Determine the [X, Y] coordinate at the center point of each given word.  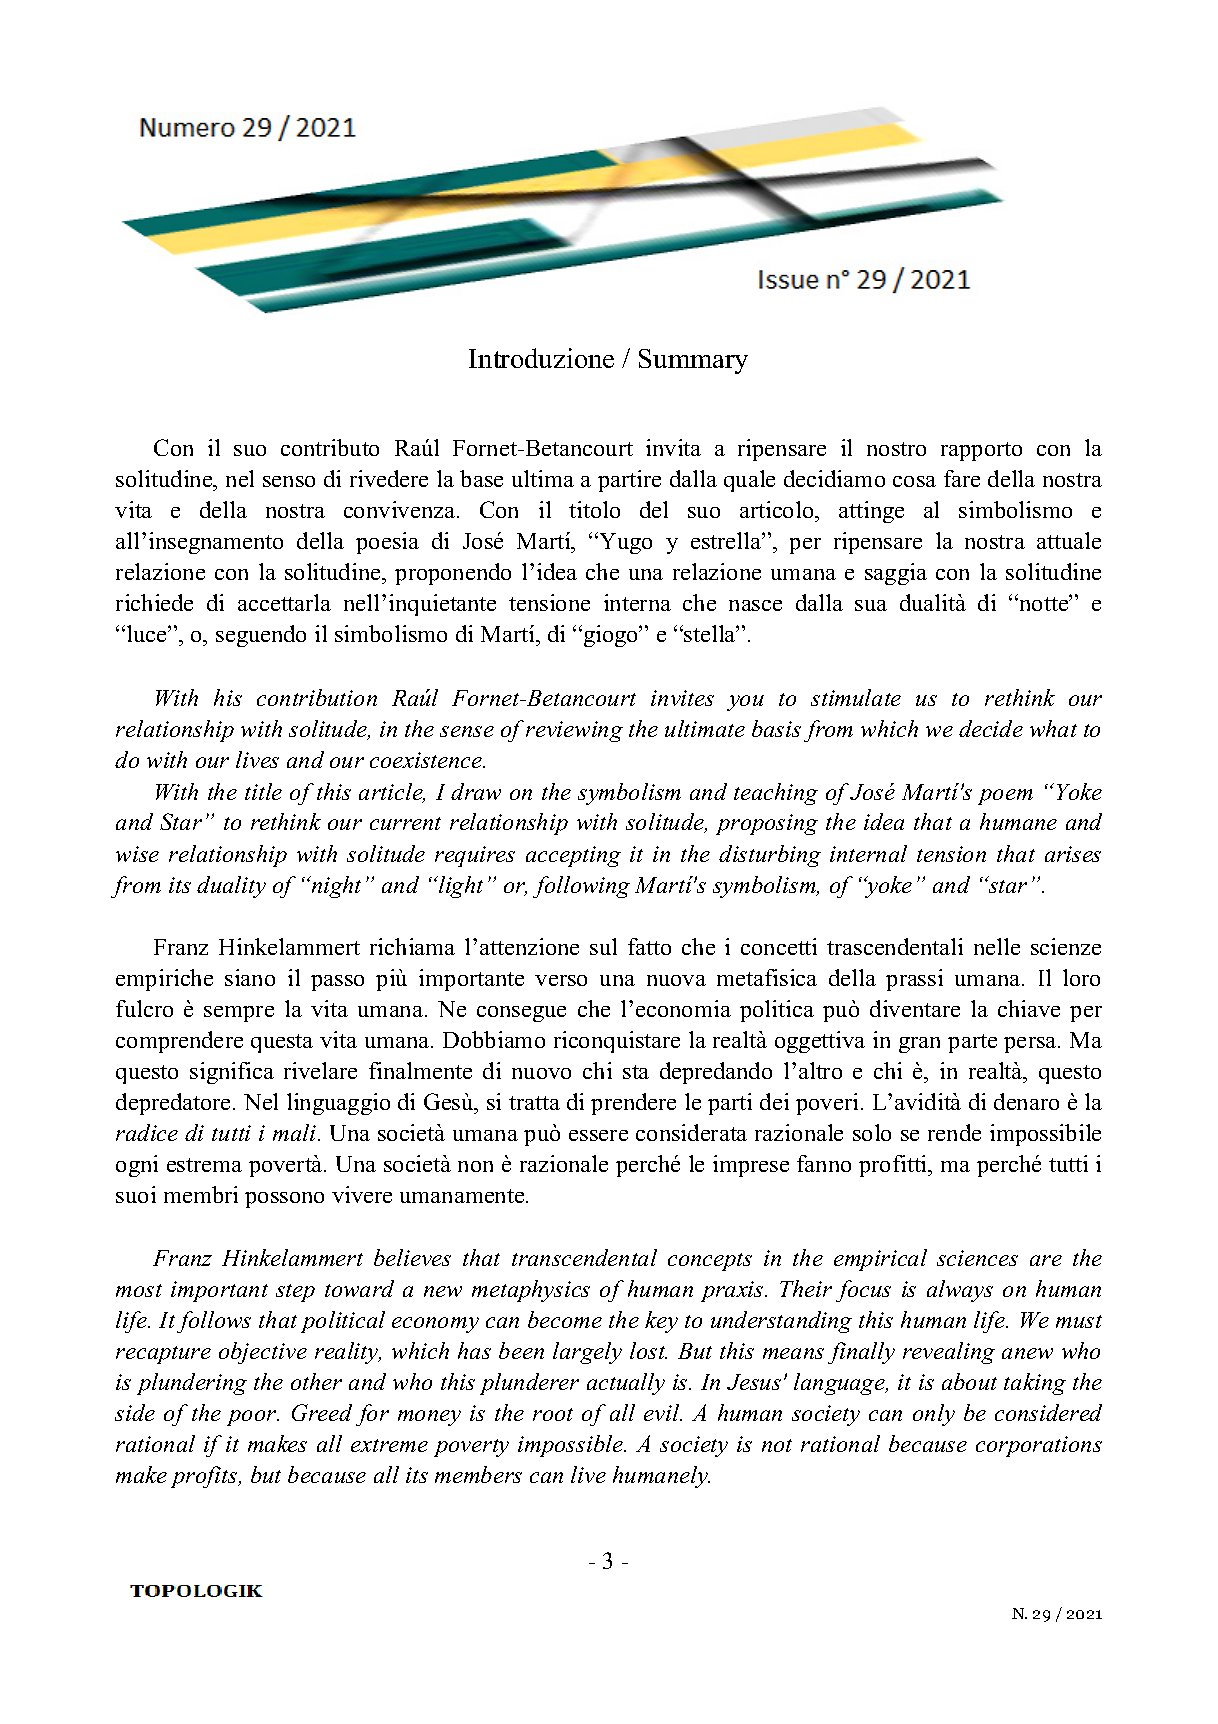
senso [289, 481]
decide [991, 728]
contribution [317, 697]
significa [232, 1073]
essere [598, 1135]
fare [962, 478]
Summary [693, 361]
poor [253, 1418]
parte [972, 1043]
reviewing [574, 731]
